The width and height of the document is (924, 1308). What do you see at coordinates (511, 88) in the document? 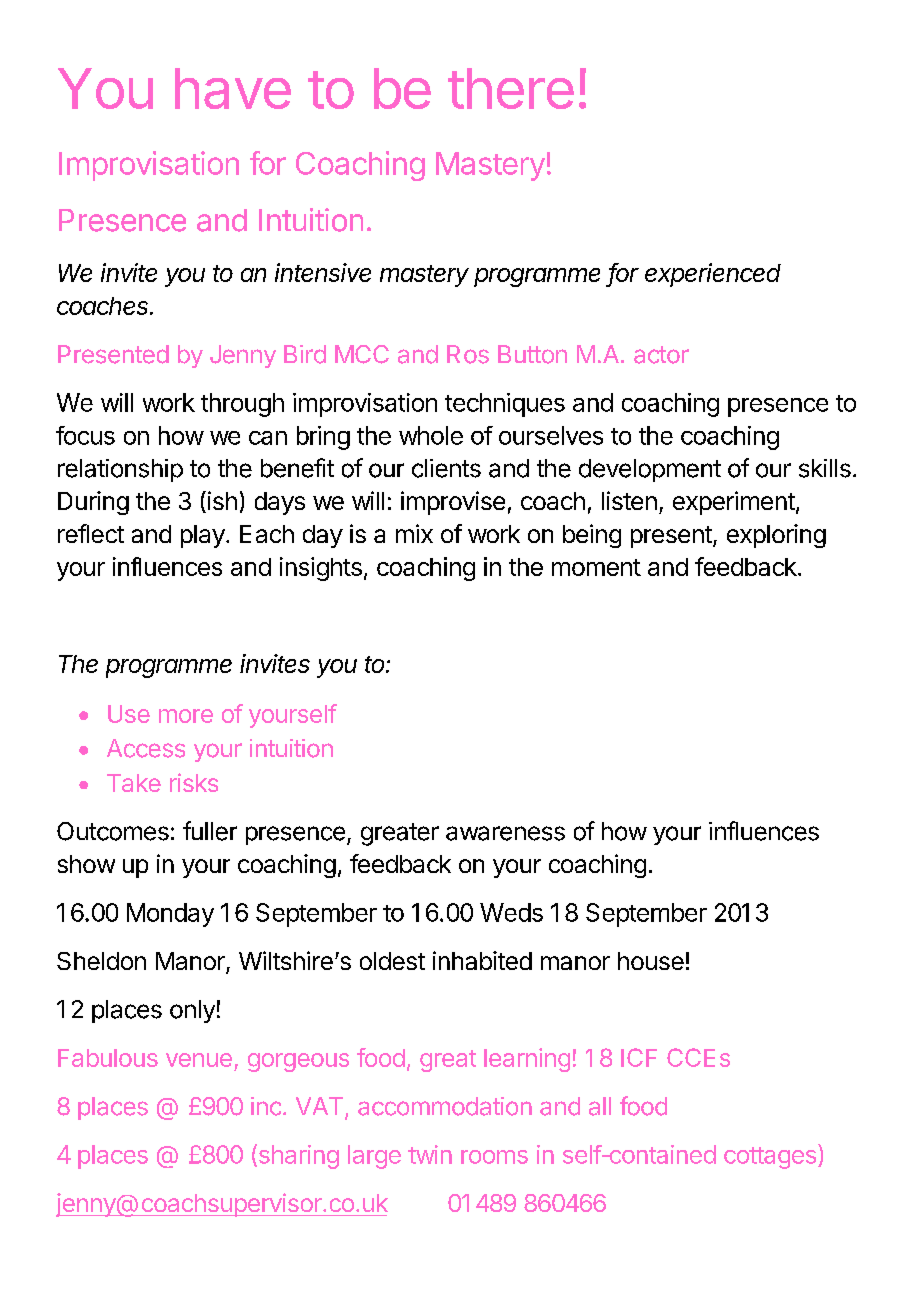
I see `there` at bounding box center [511, 88].
